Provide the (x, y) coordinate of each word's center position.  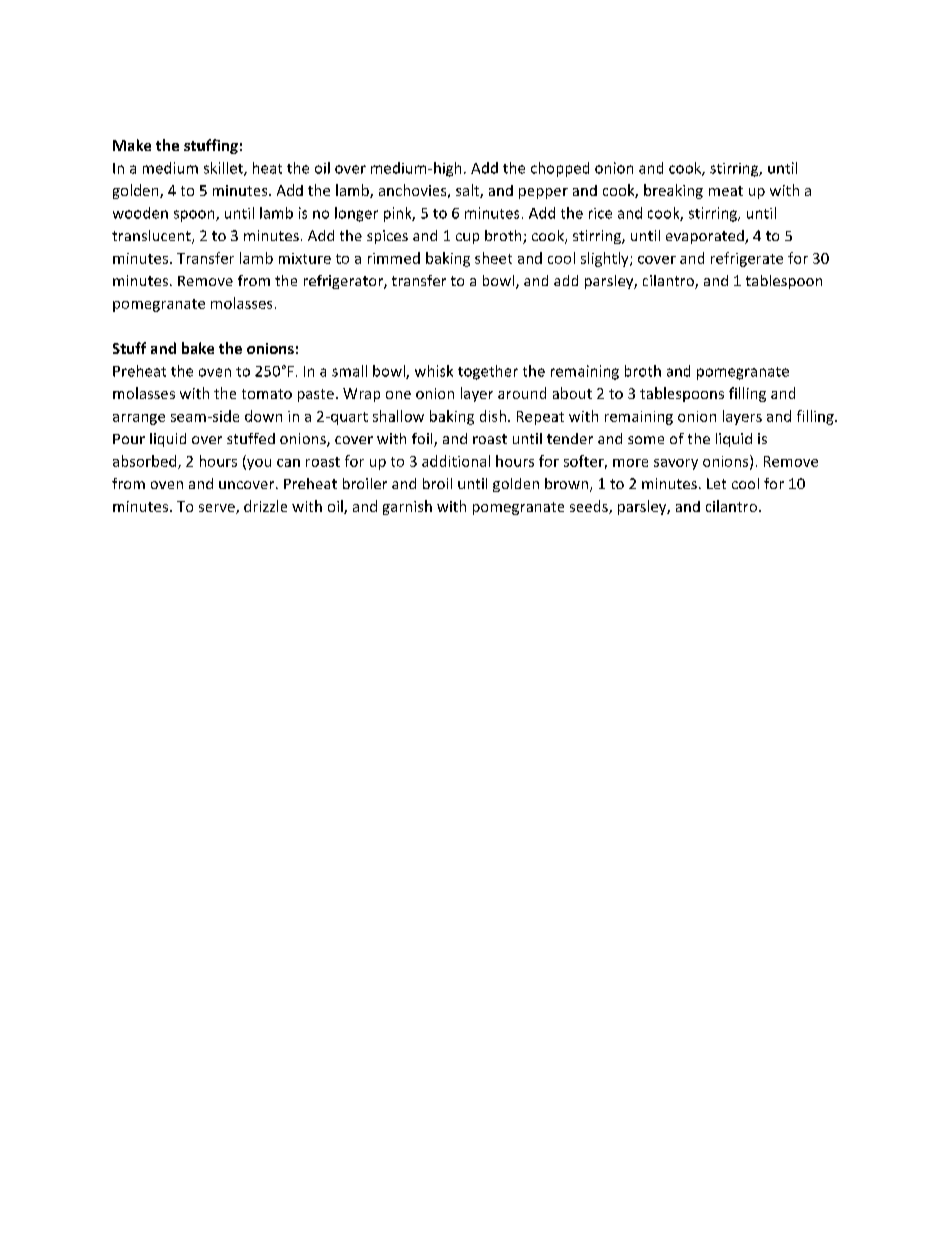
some (646, 440)
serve (218, 509)
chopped (560, 169)
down (263, 416)
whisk (434, 371)
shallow (398, 416)
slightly (606, 259)
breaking (673, 191)
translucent (152, 237)
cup (467, 238)
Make (132, 145)
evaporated (706, 237)
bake (198, 348)
